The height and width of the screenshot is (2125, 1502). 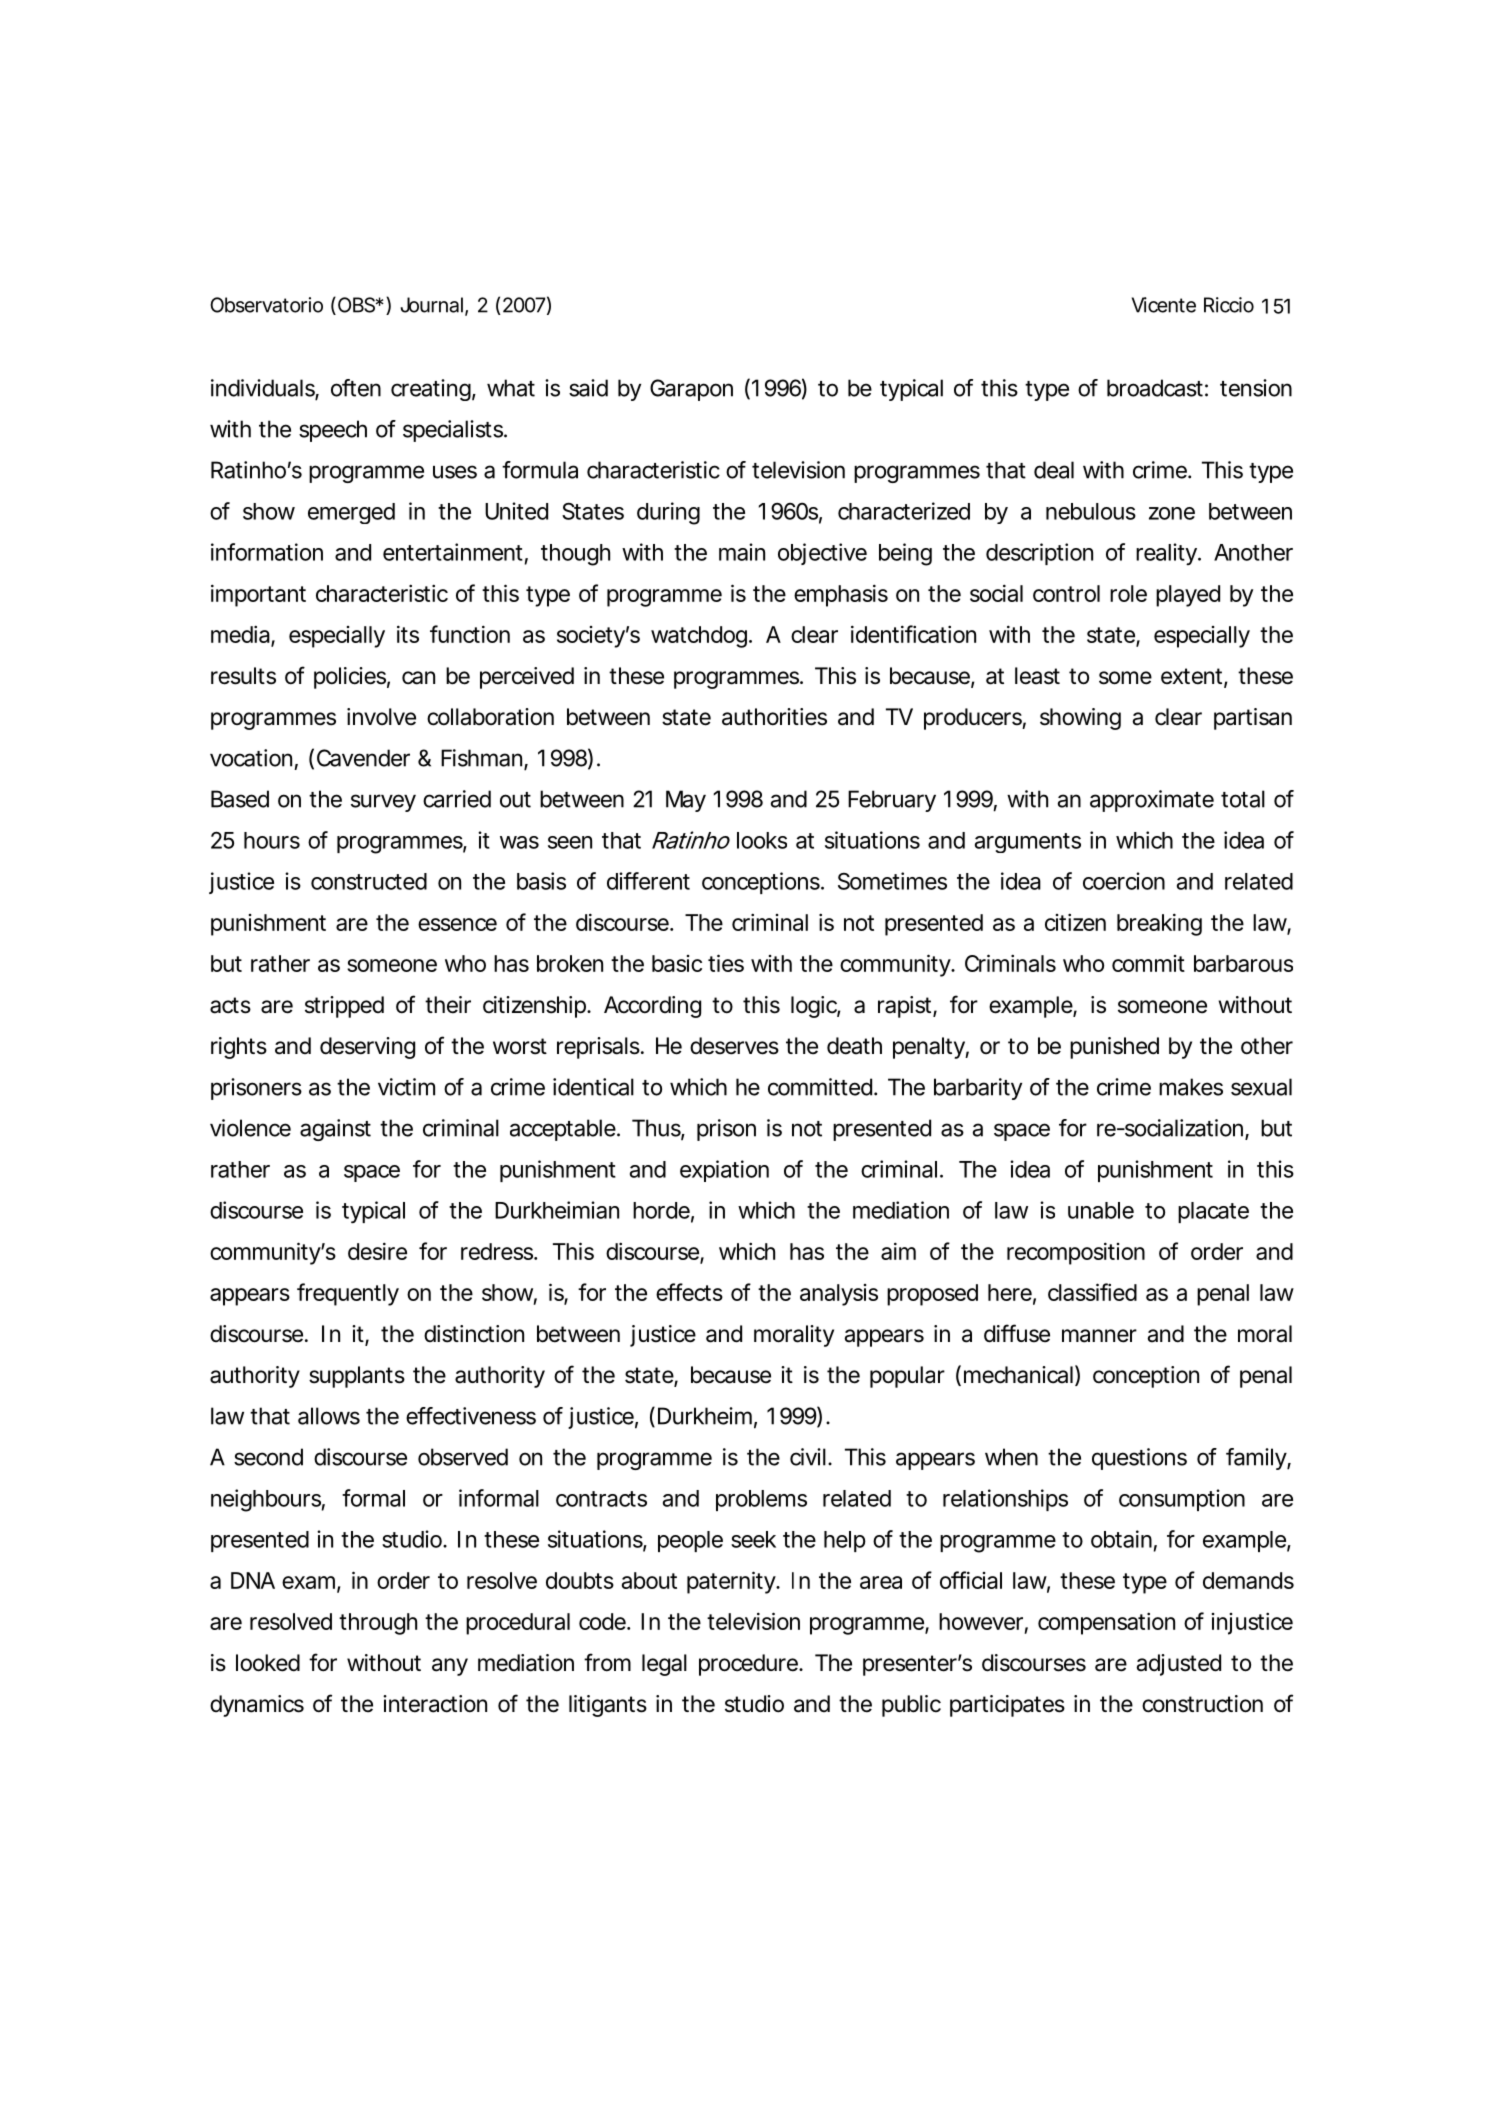 I want to click on can, so click(x=418, y=678).
